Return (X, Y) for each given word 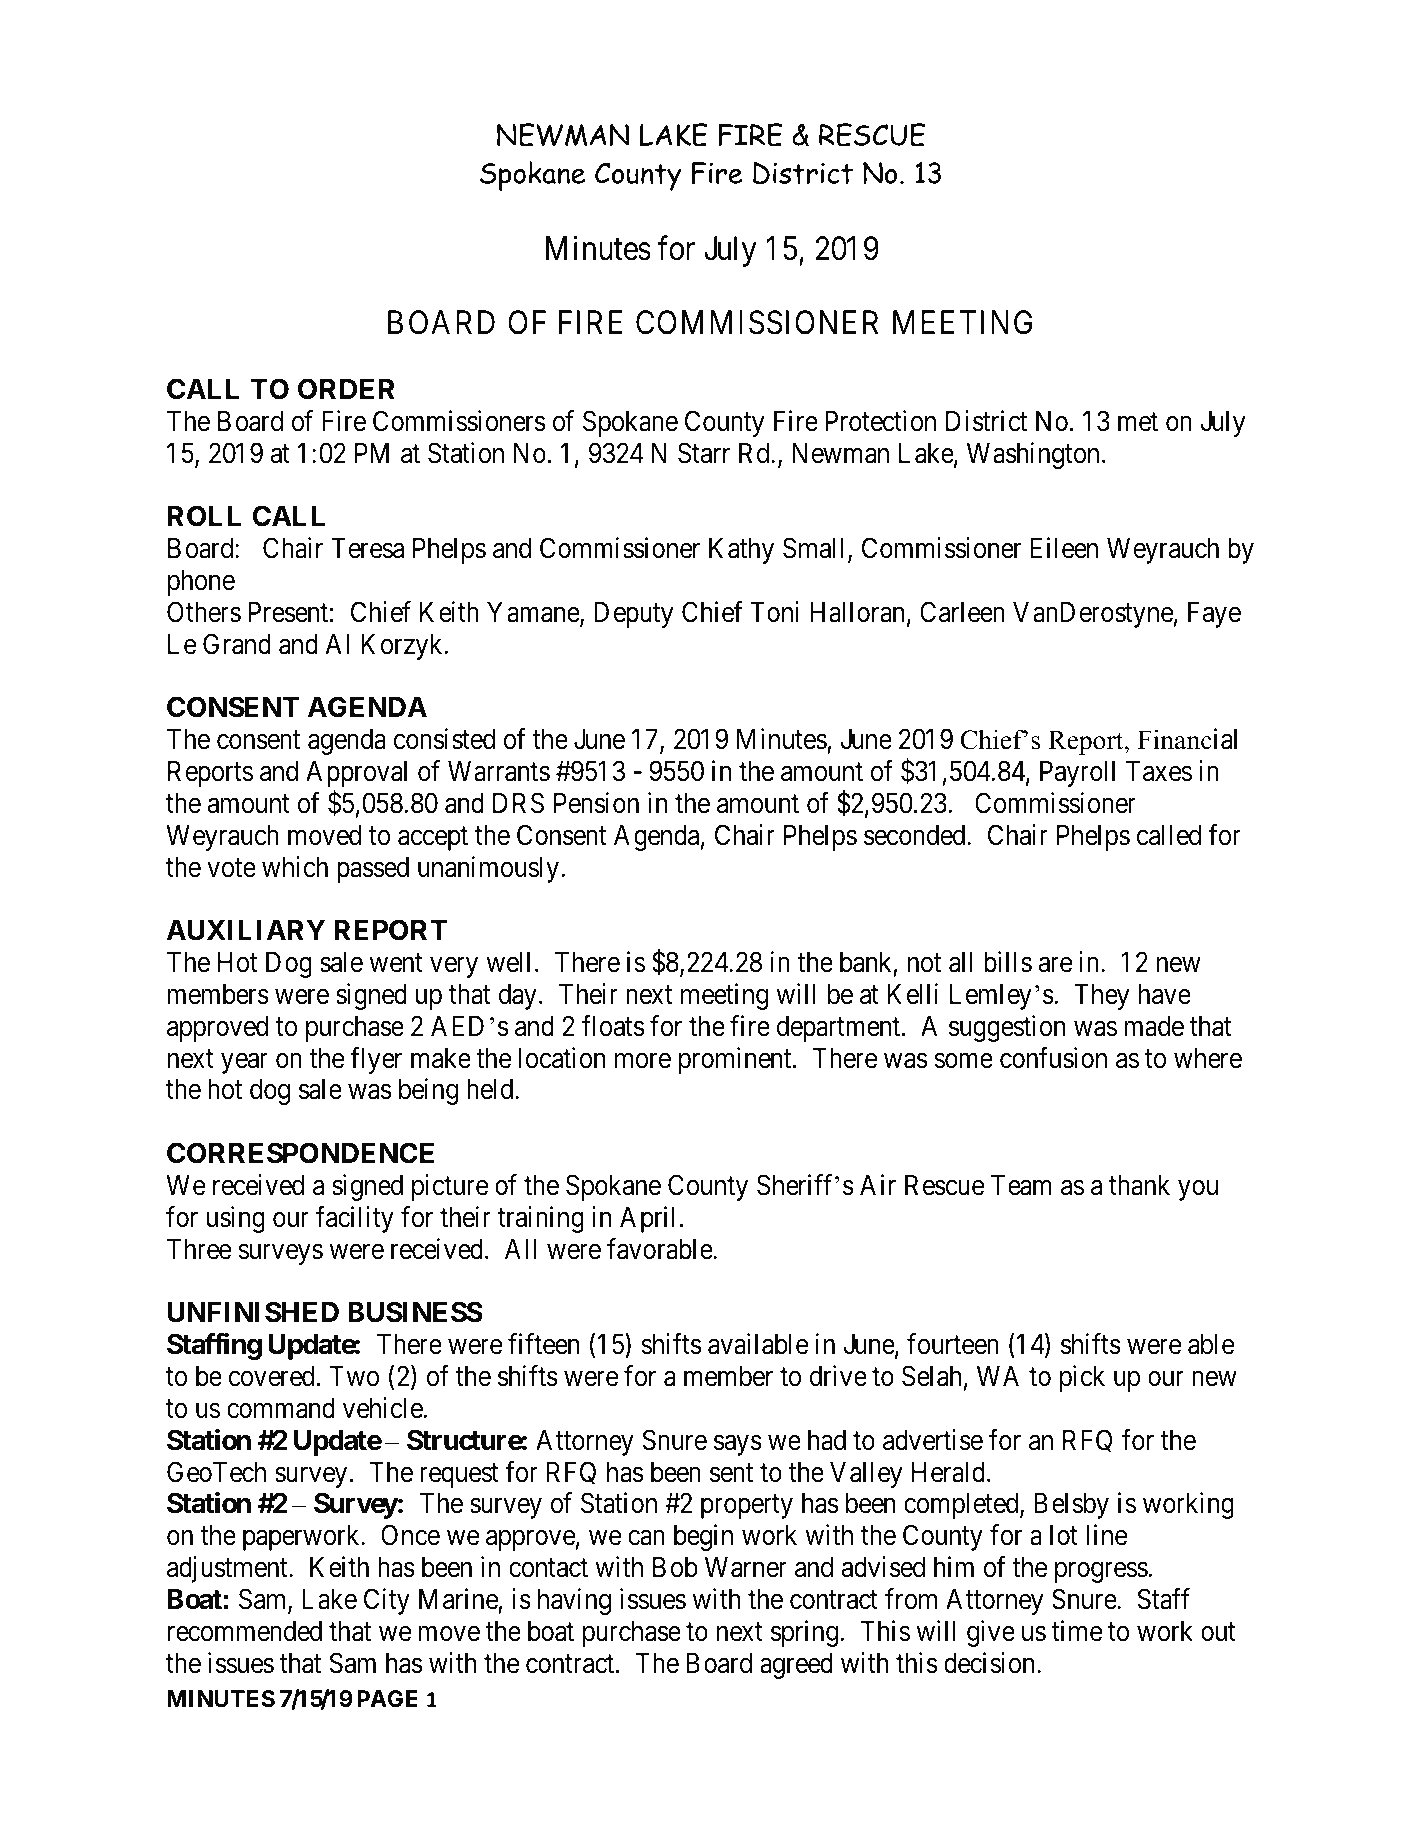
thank (1139, 1185)
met (1138, 422)
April (647, 1219)
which (295, 867)
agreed (796, 1666)
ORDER (346, 389)
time (1077, 1631)
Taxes (1159, 771)
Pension (596, 803)
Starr (704, 453)
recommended (245, 1631)
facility (355, 1219)
